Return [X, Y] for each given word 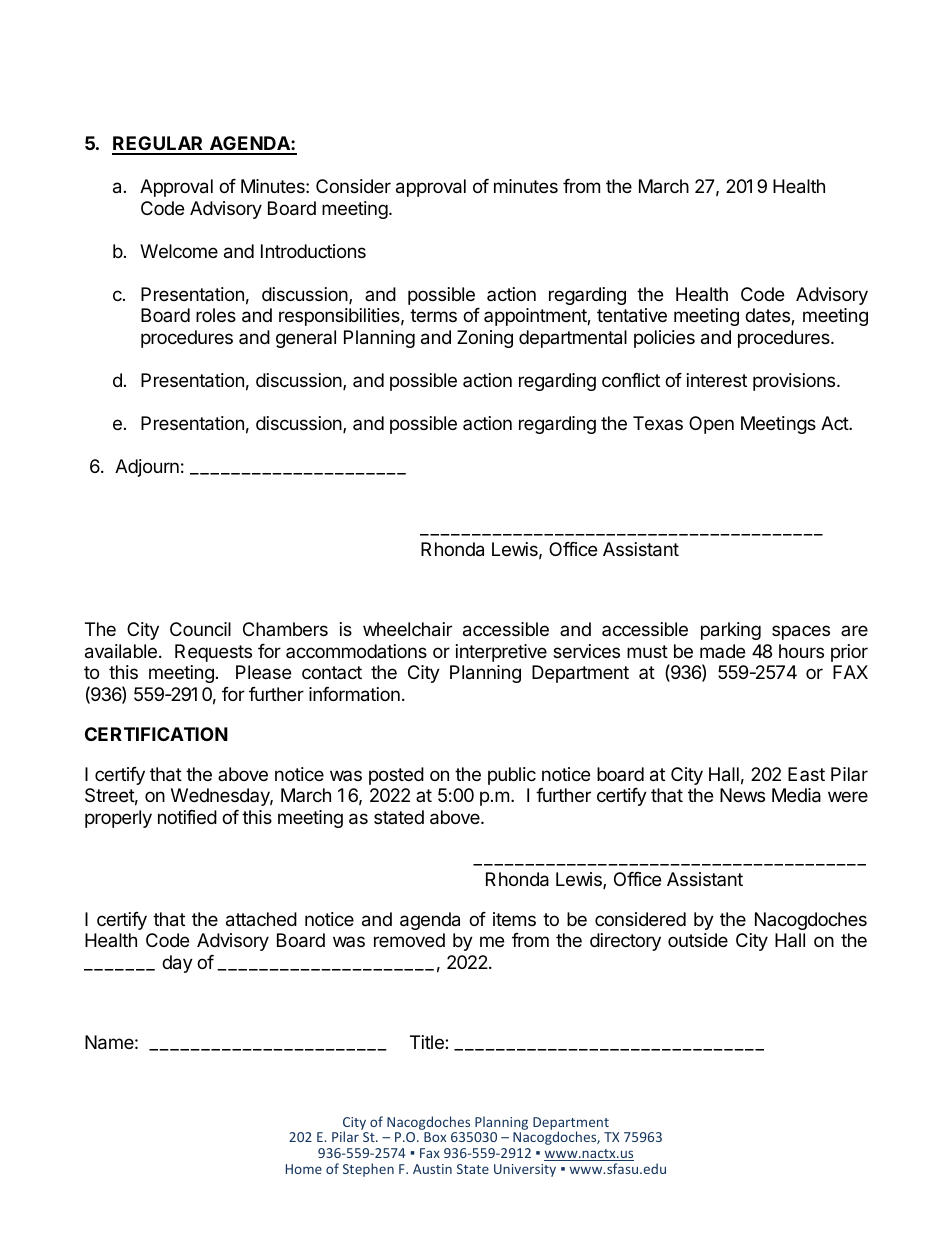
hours [801, 651]
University [525, 1170]
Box [435, 1137]
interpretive [501, 653]
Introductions [313, 251]
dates [768, 316]
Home [304, 1169]
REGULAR [159, 145]
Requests [213, 653]
